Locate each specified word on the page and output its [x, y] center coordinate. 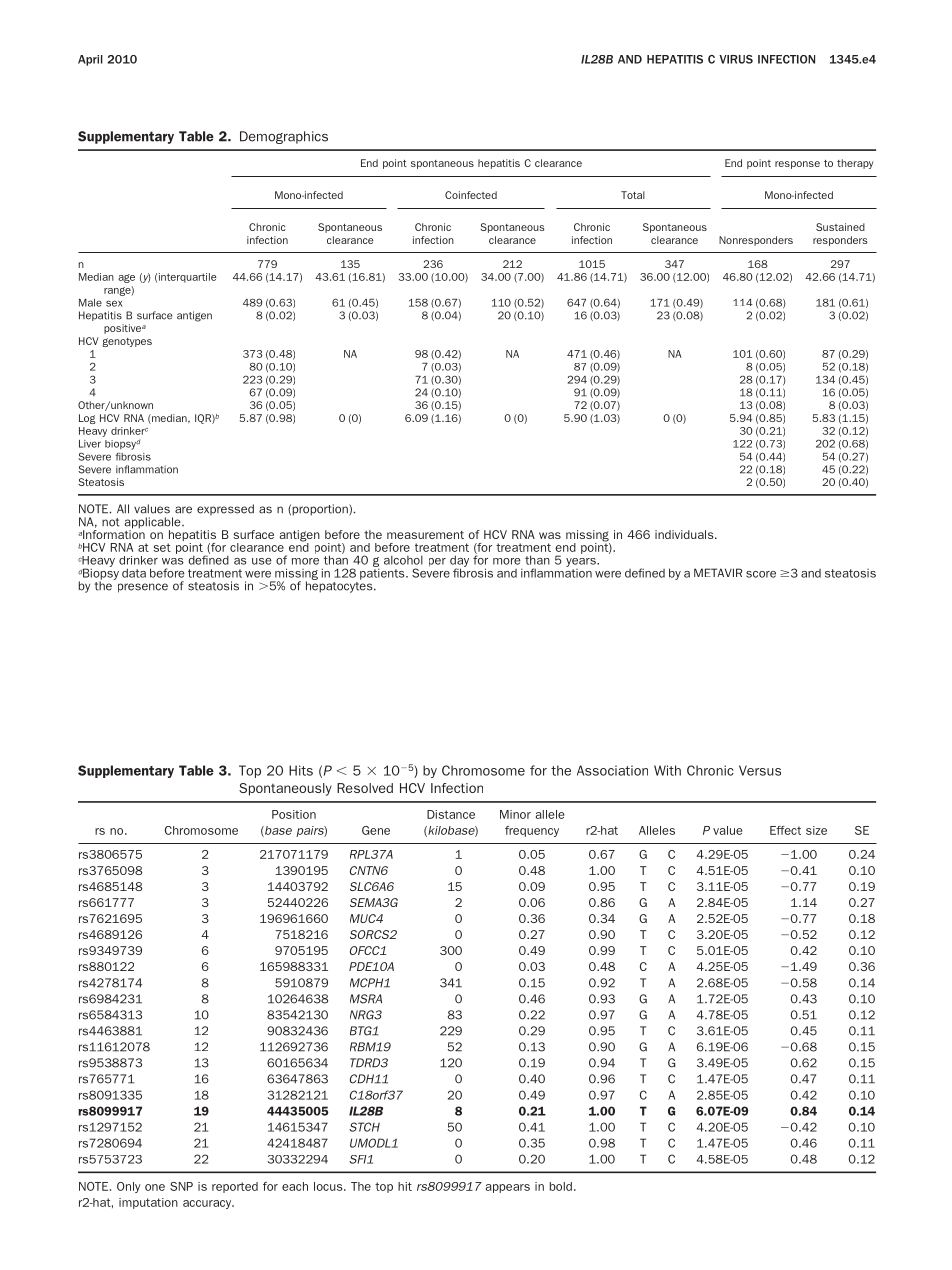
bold [561, 1186]
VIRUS [736, 59]
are [183, 510]
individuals [685, 534]
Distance [451, 814]
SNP [181, 1186]
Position [294, 814]
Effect [785, 830]
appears [508, 1188]
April [90, 60]
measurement [425, 535]
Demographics [284, 137]
